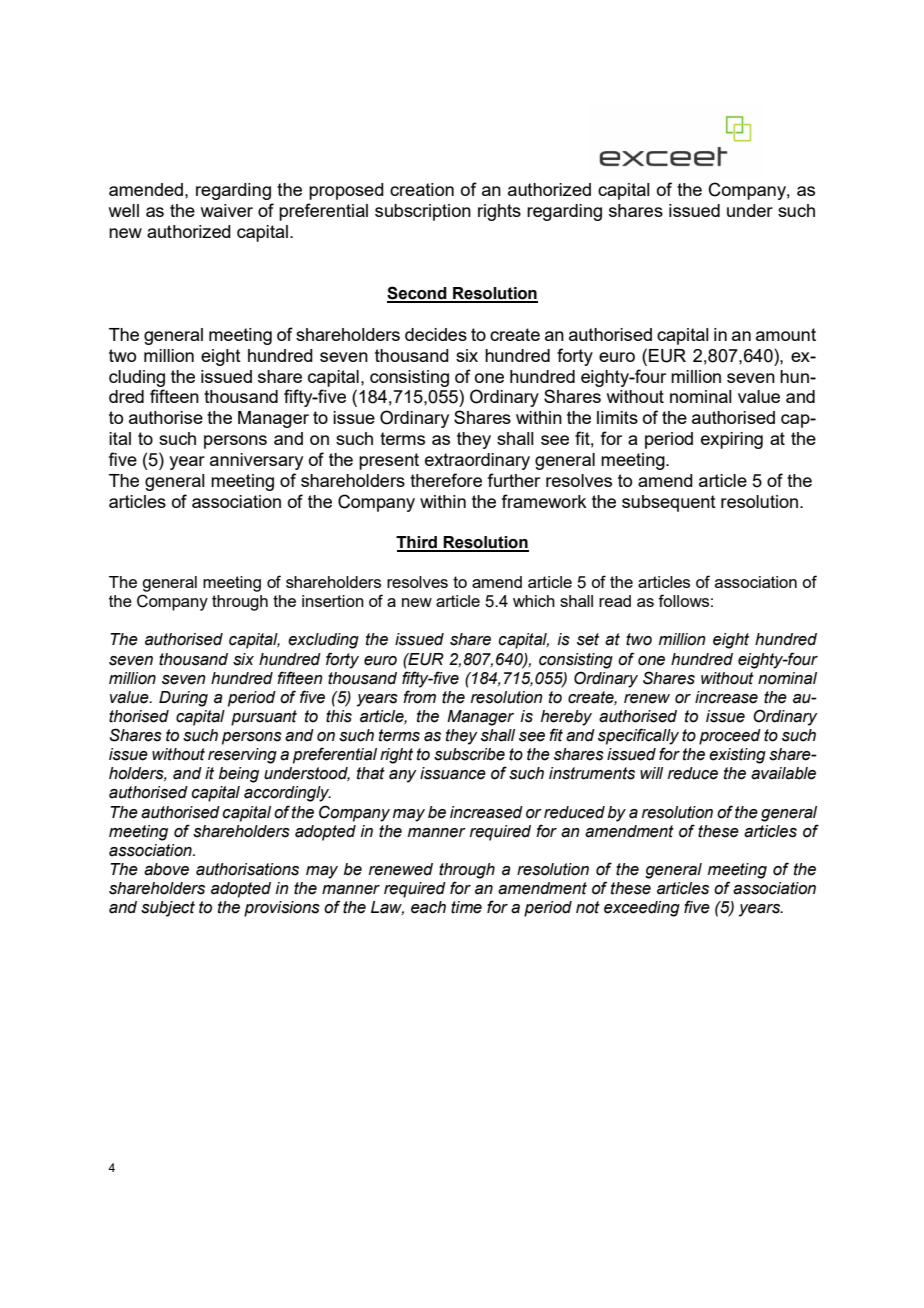 This document has height=1308, width=924. What do you see at coordinates (333, 601) in the document?
I see `insertion` at bounding box center [333, 601].
